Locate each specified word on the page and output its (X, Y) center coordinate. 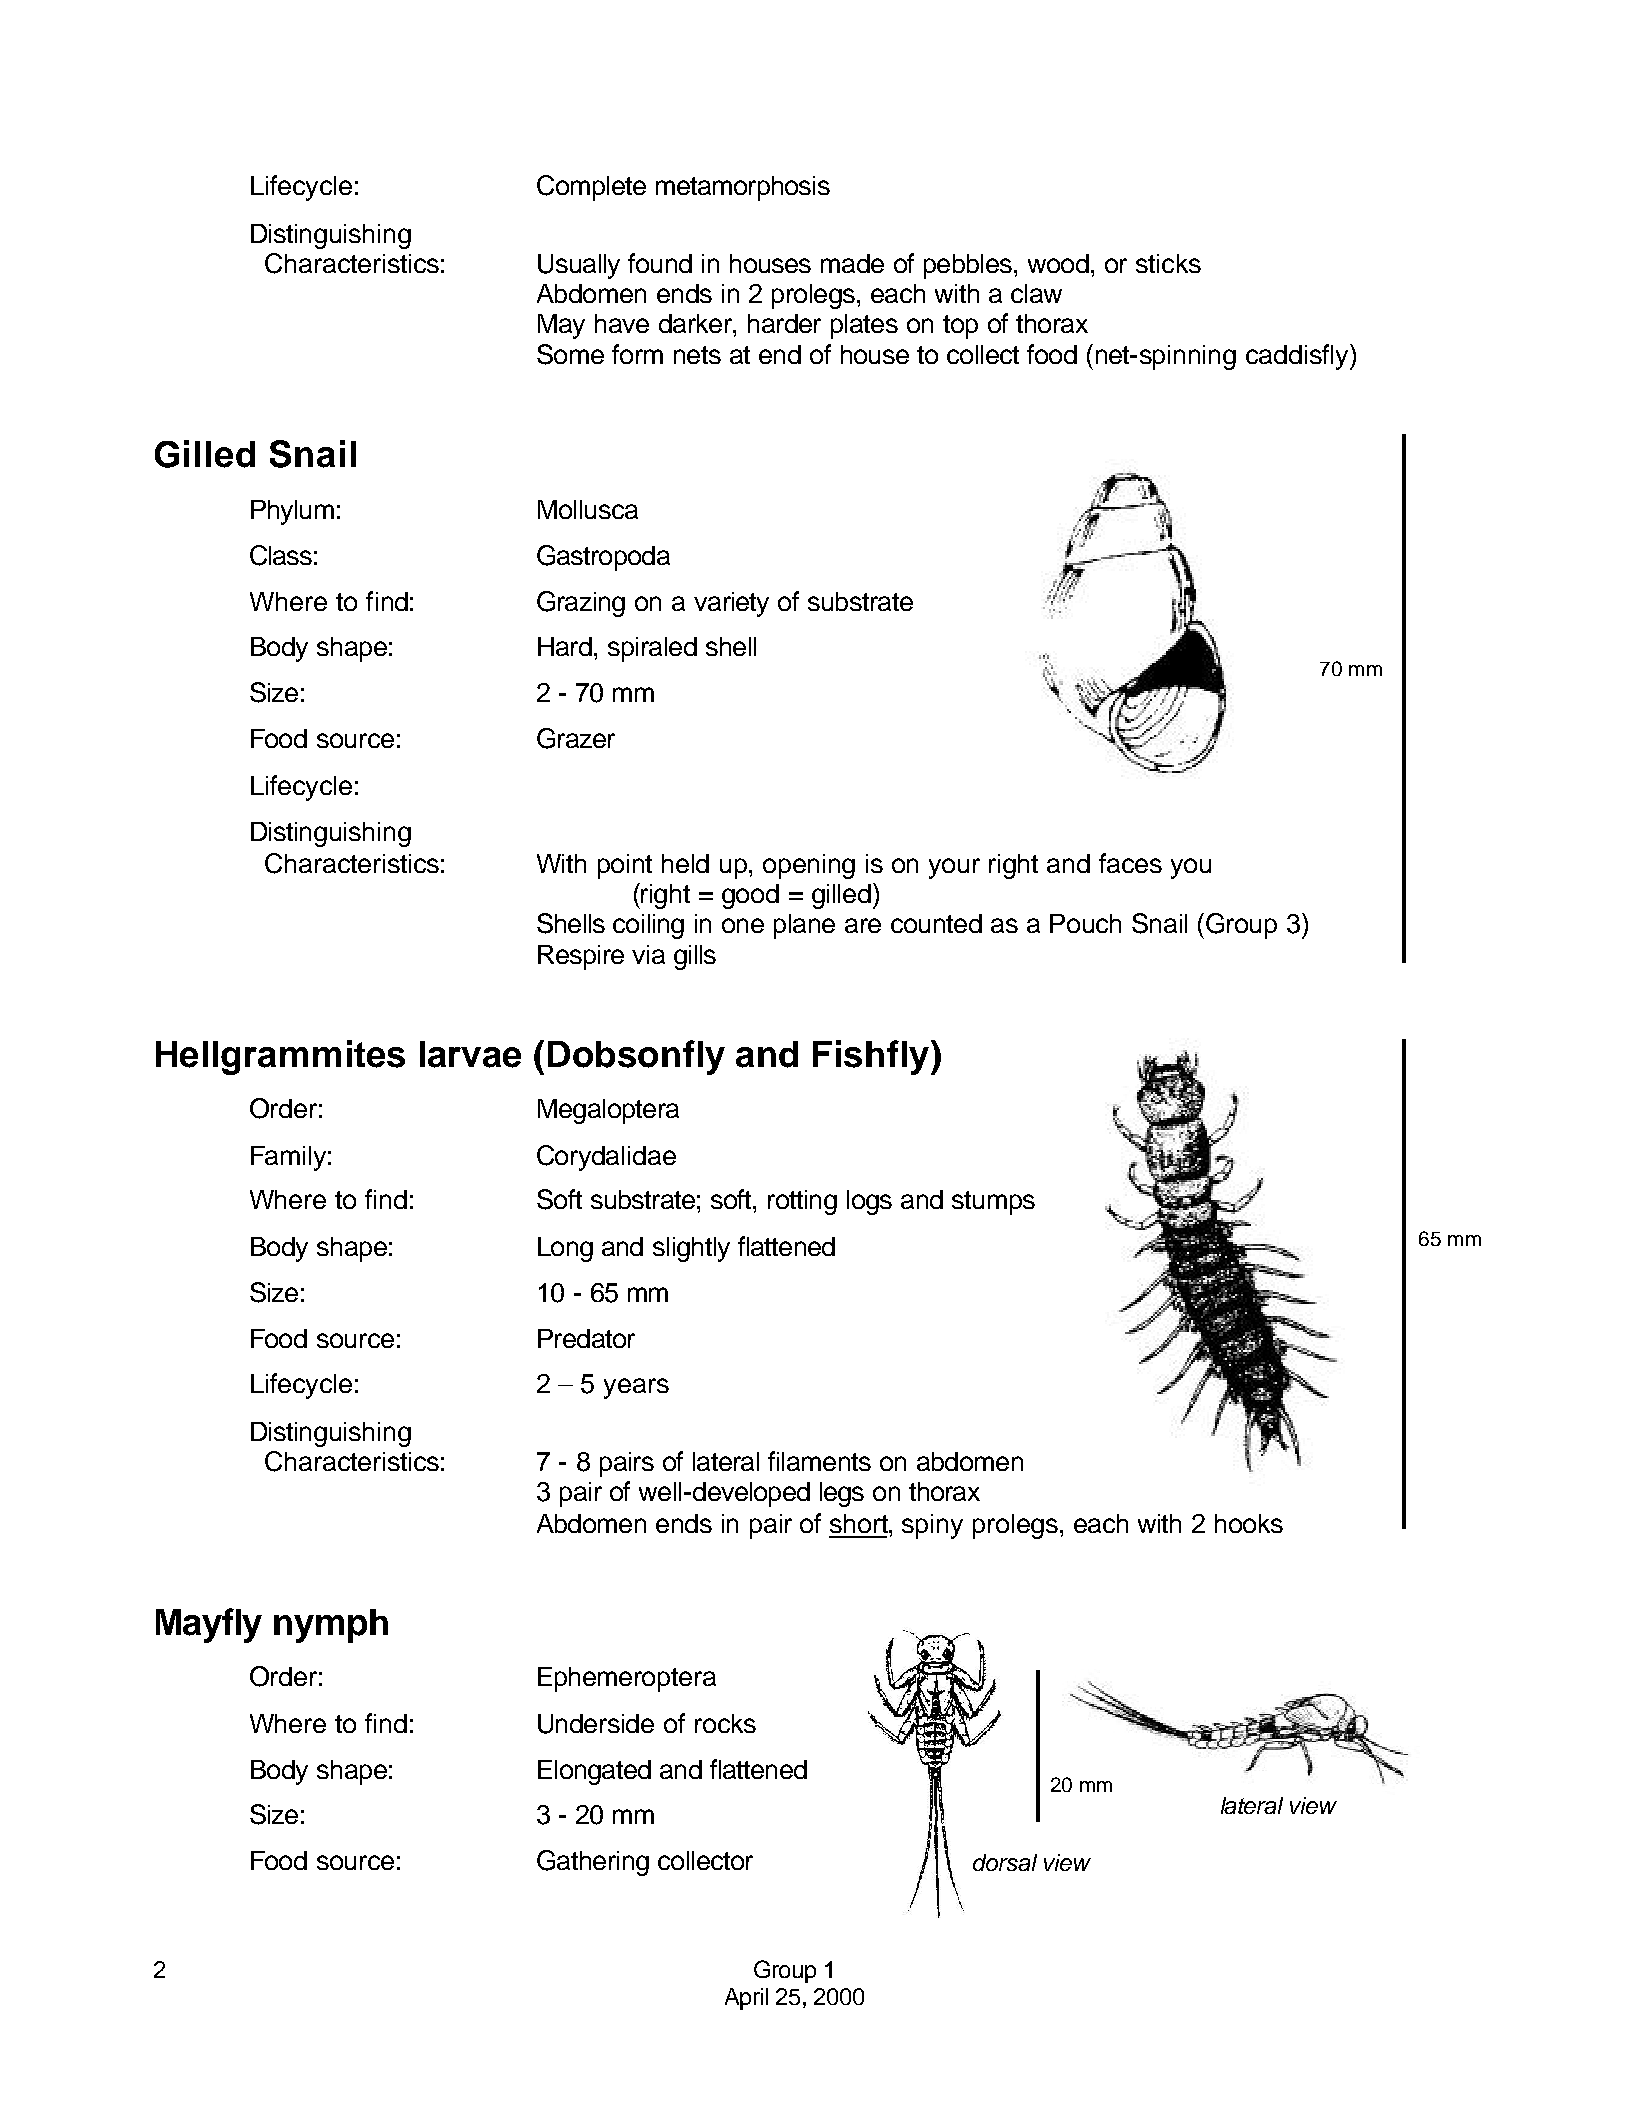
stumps (993, 1203)
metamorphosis (743, 188)
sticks (1168, 263)
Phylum (292, 512)
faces (1130, 863)
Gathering (593, 1863)
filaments (819, 1461)
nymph (331, 1626)
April (746, 1999)
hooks (1249, 1523)
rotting (802, 1202)
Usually (579, 266)
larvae (470, 1054)
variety (731, 604)
